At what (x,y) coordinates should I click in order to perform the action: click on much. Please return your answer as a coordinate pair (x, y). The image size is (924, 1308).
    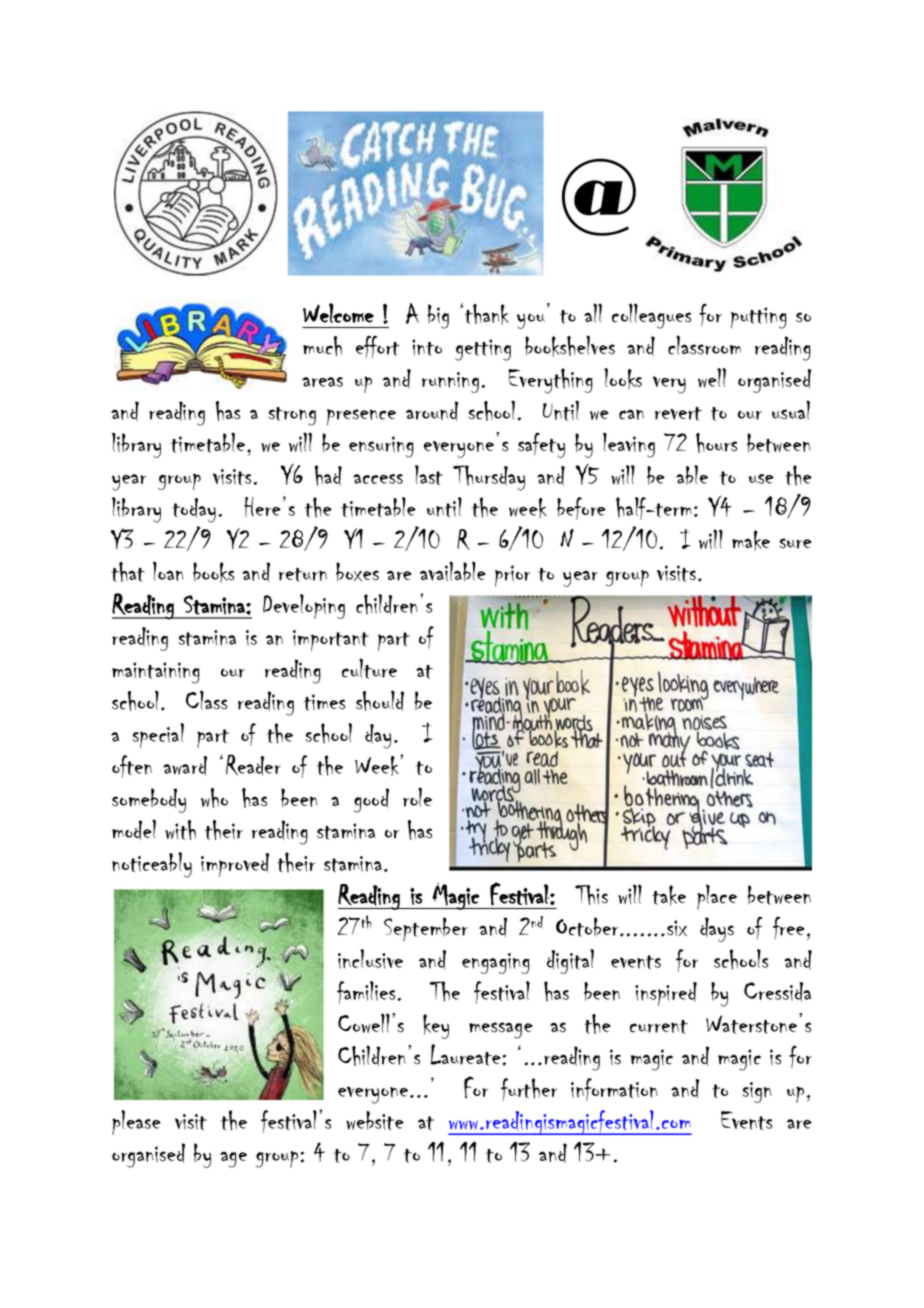
    Looking at the image, I should click on (322, 346).
